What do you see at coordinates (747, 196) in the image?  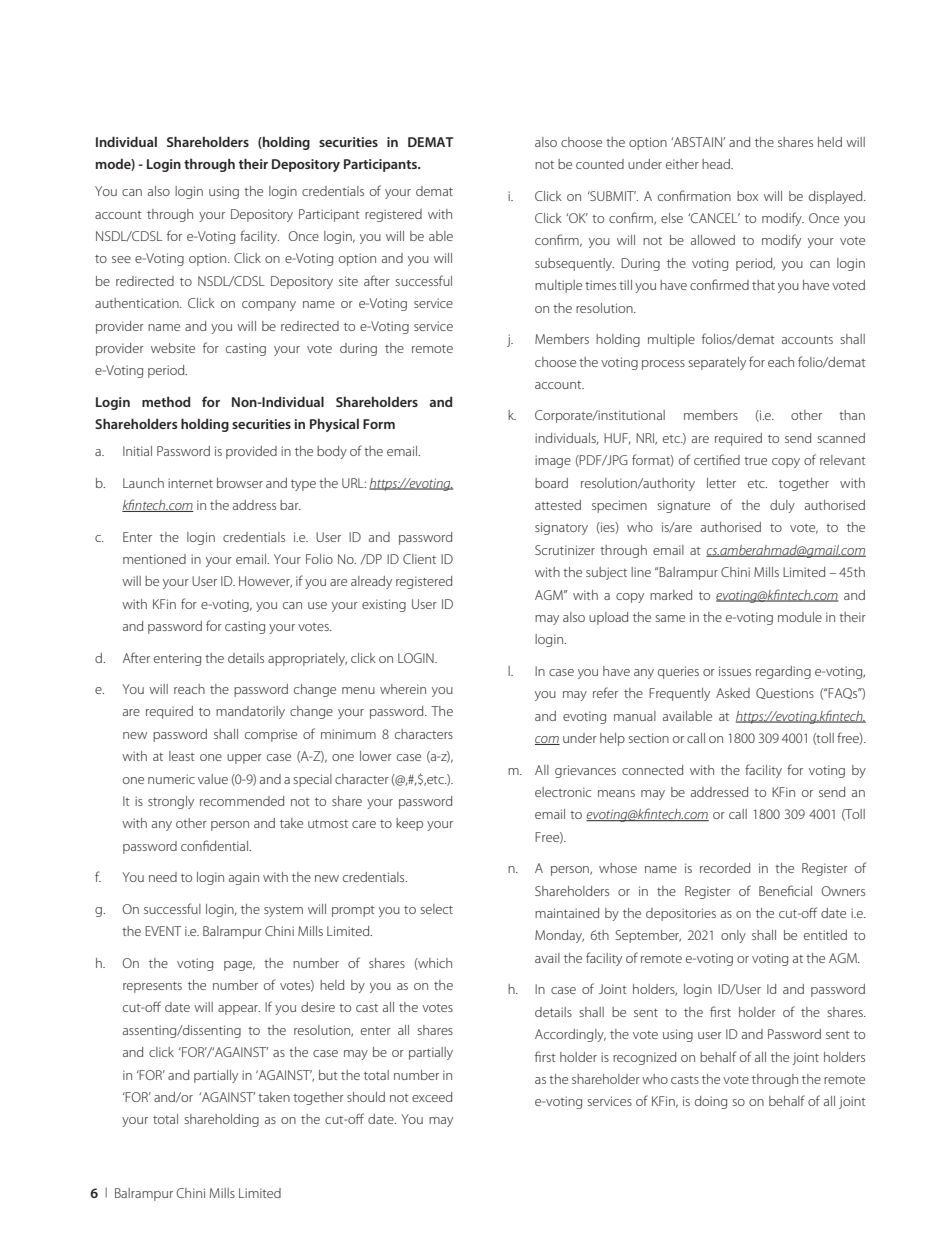 I see `box` at bounding box center [747, 196].
